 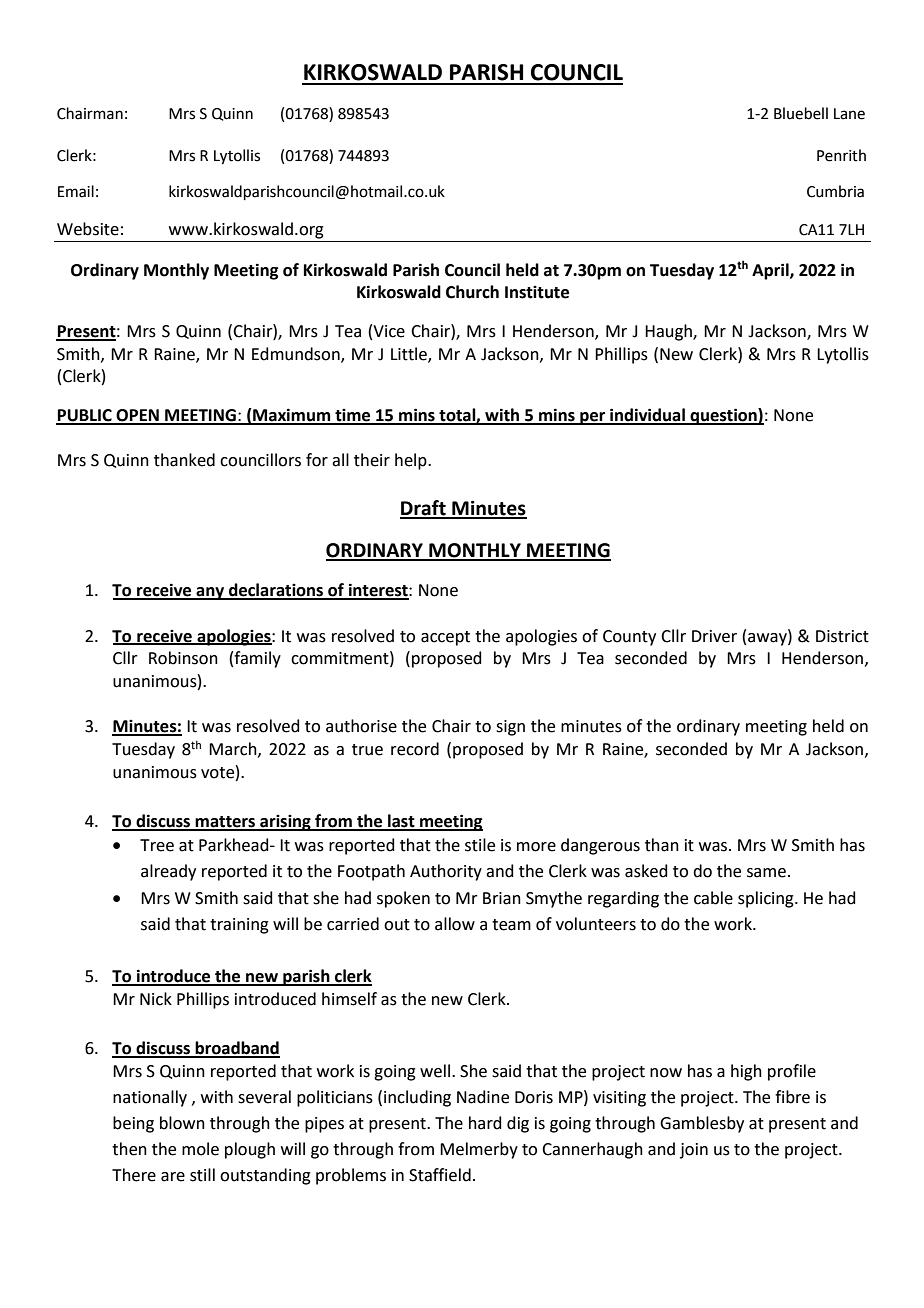 I want to click on Authority, so click(x=446, y=872).
